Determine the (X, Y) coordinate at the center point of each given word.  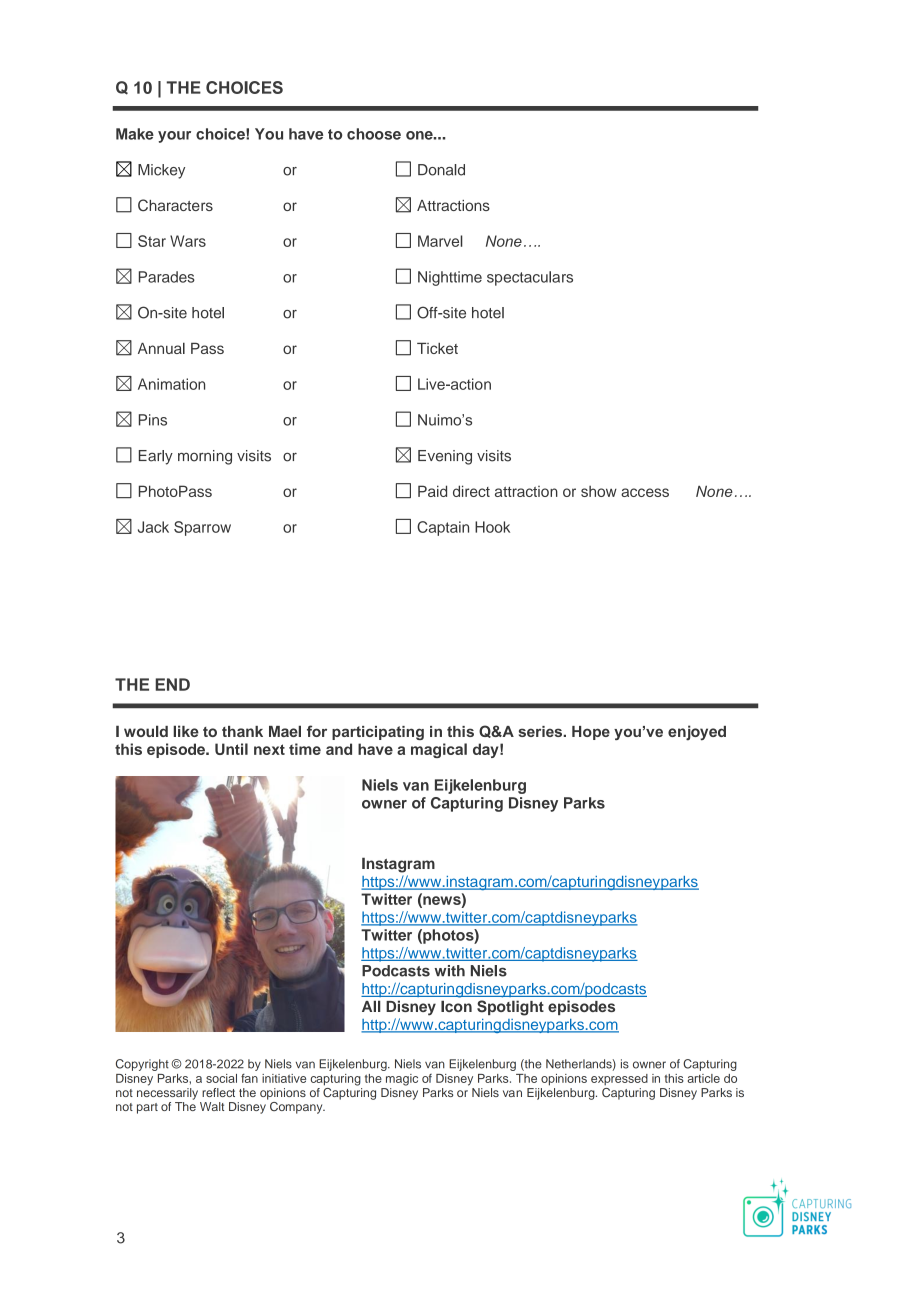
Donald (441, 170)
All (371, 1006)
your (174, 137)
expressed (619, 1080)
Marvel (440, 241)
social (221, 1078)
